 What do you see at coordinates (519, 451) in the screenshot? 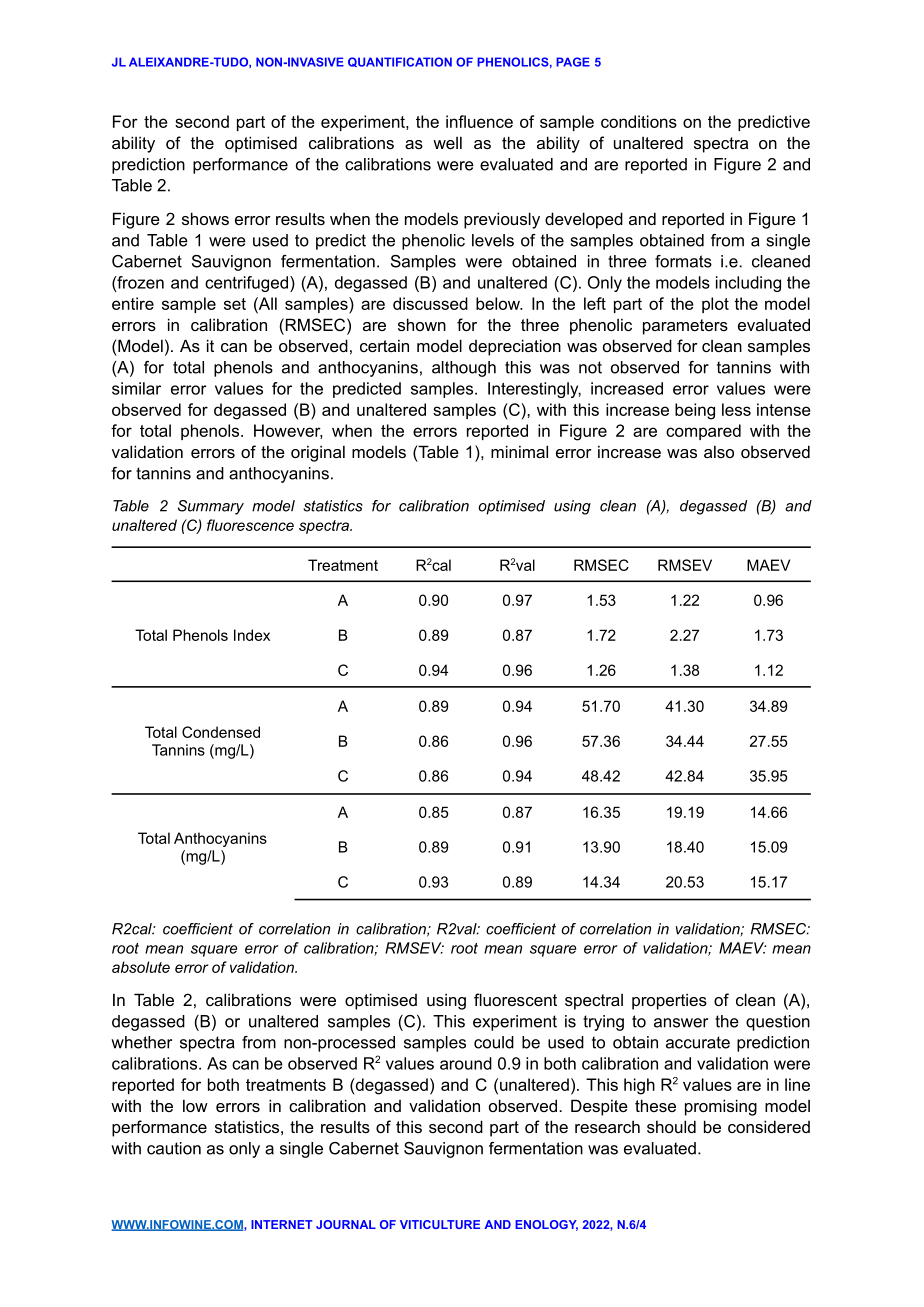
I see `minimal` at bounding box center [519, 451].
